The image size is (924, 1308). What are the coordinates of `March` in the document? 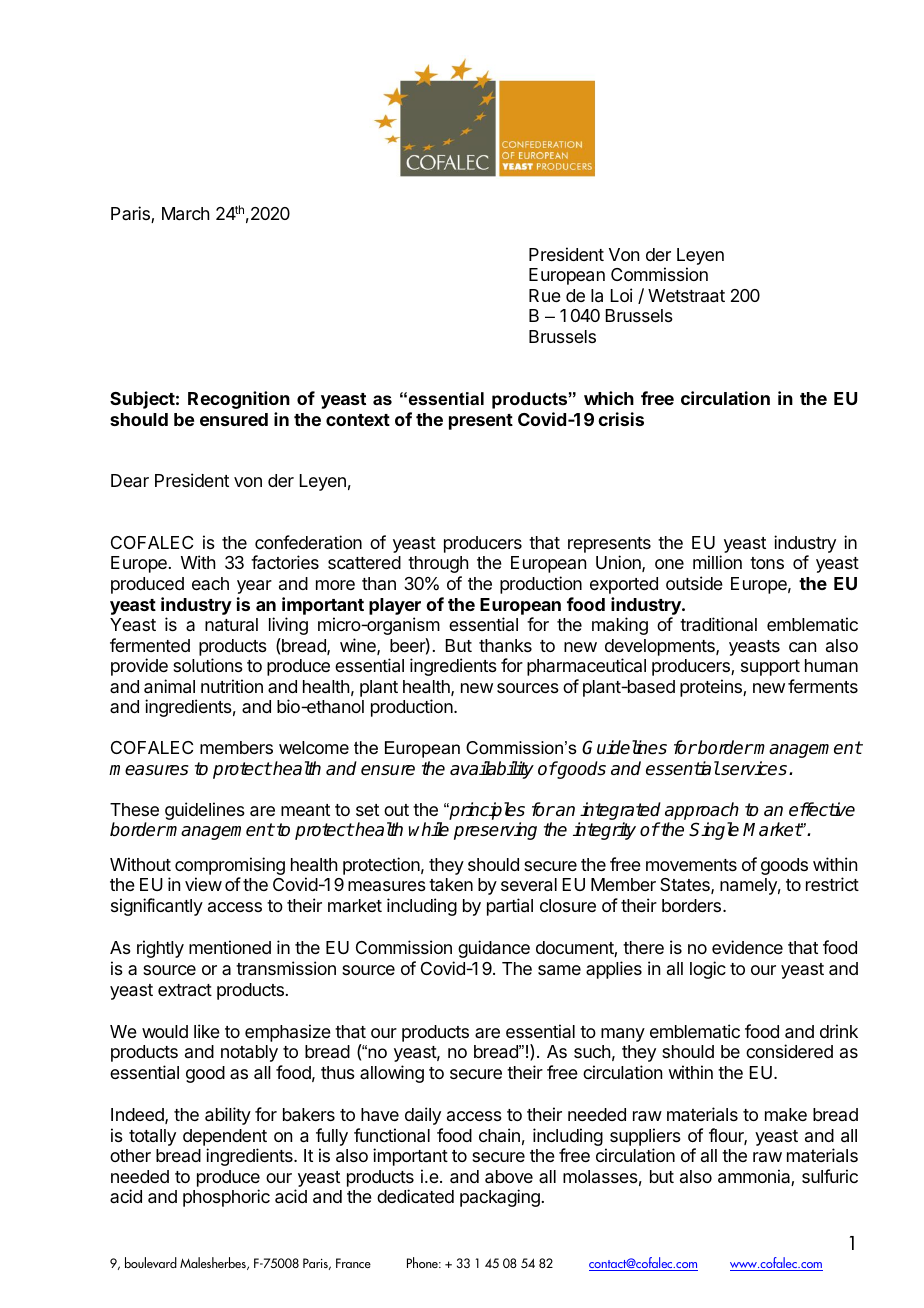 It's located at (185, 214).
